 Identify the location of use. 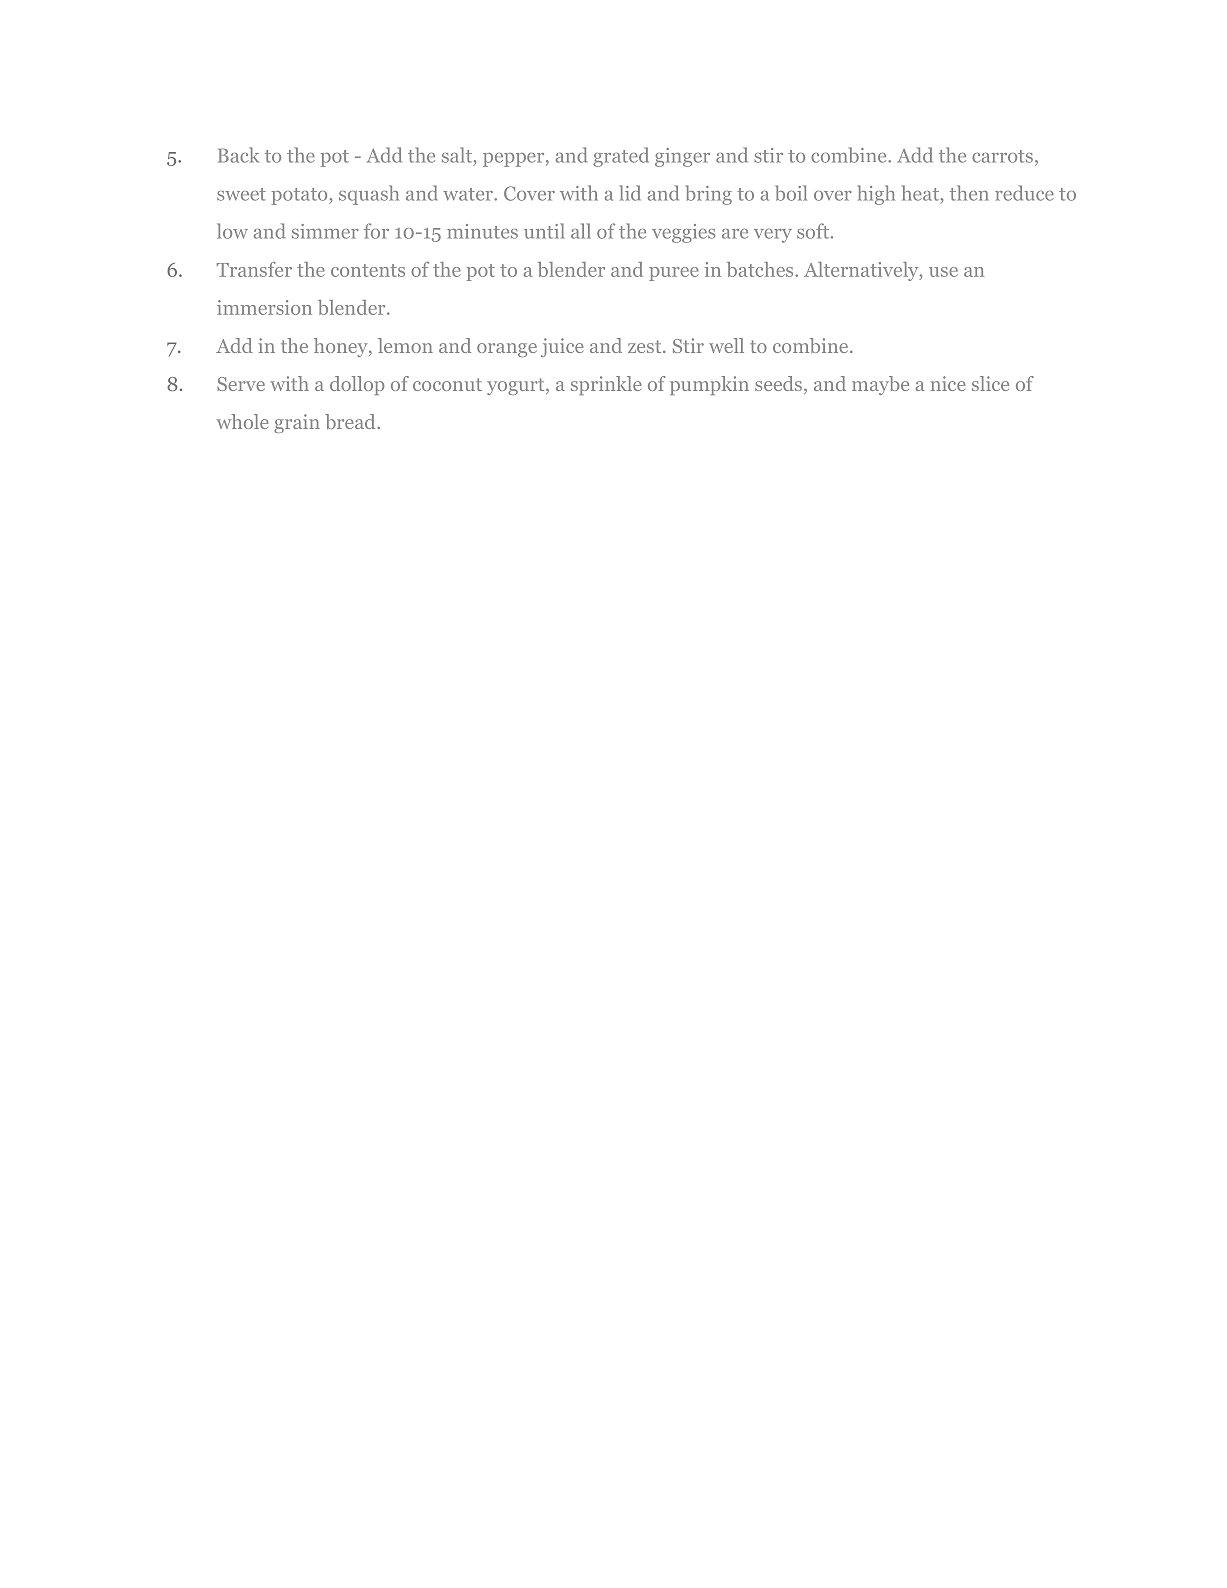
(943, 272).
